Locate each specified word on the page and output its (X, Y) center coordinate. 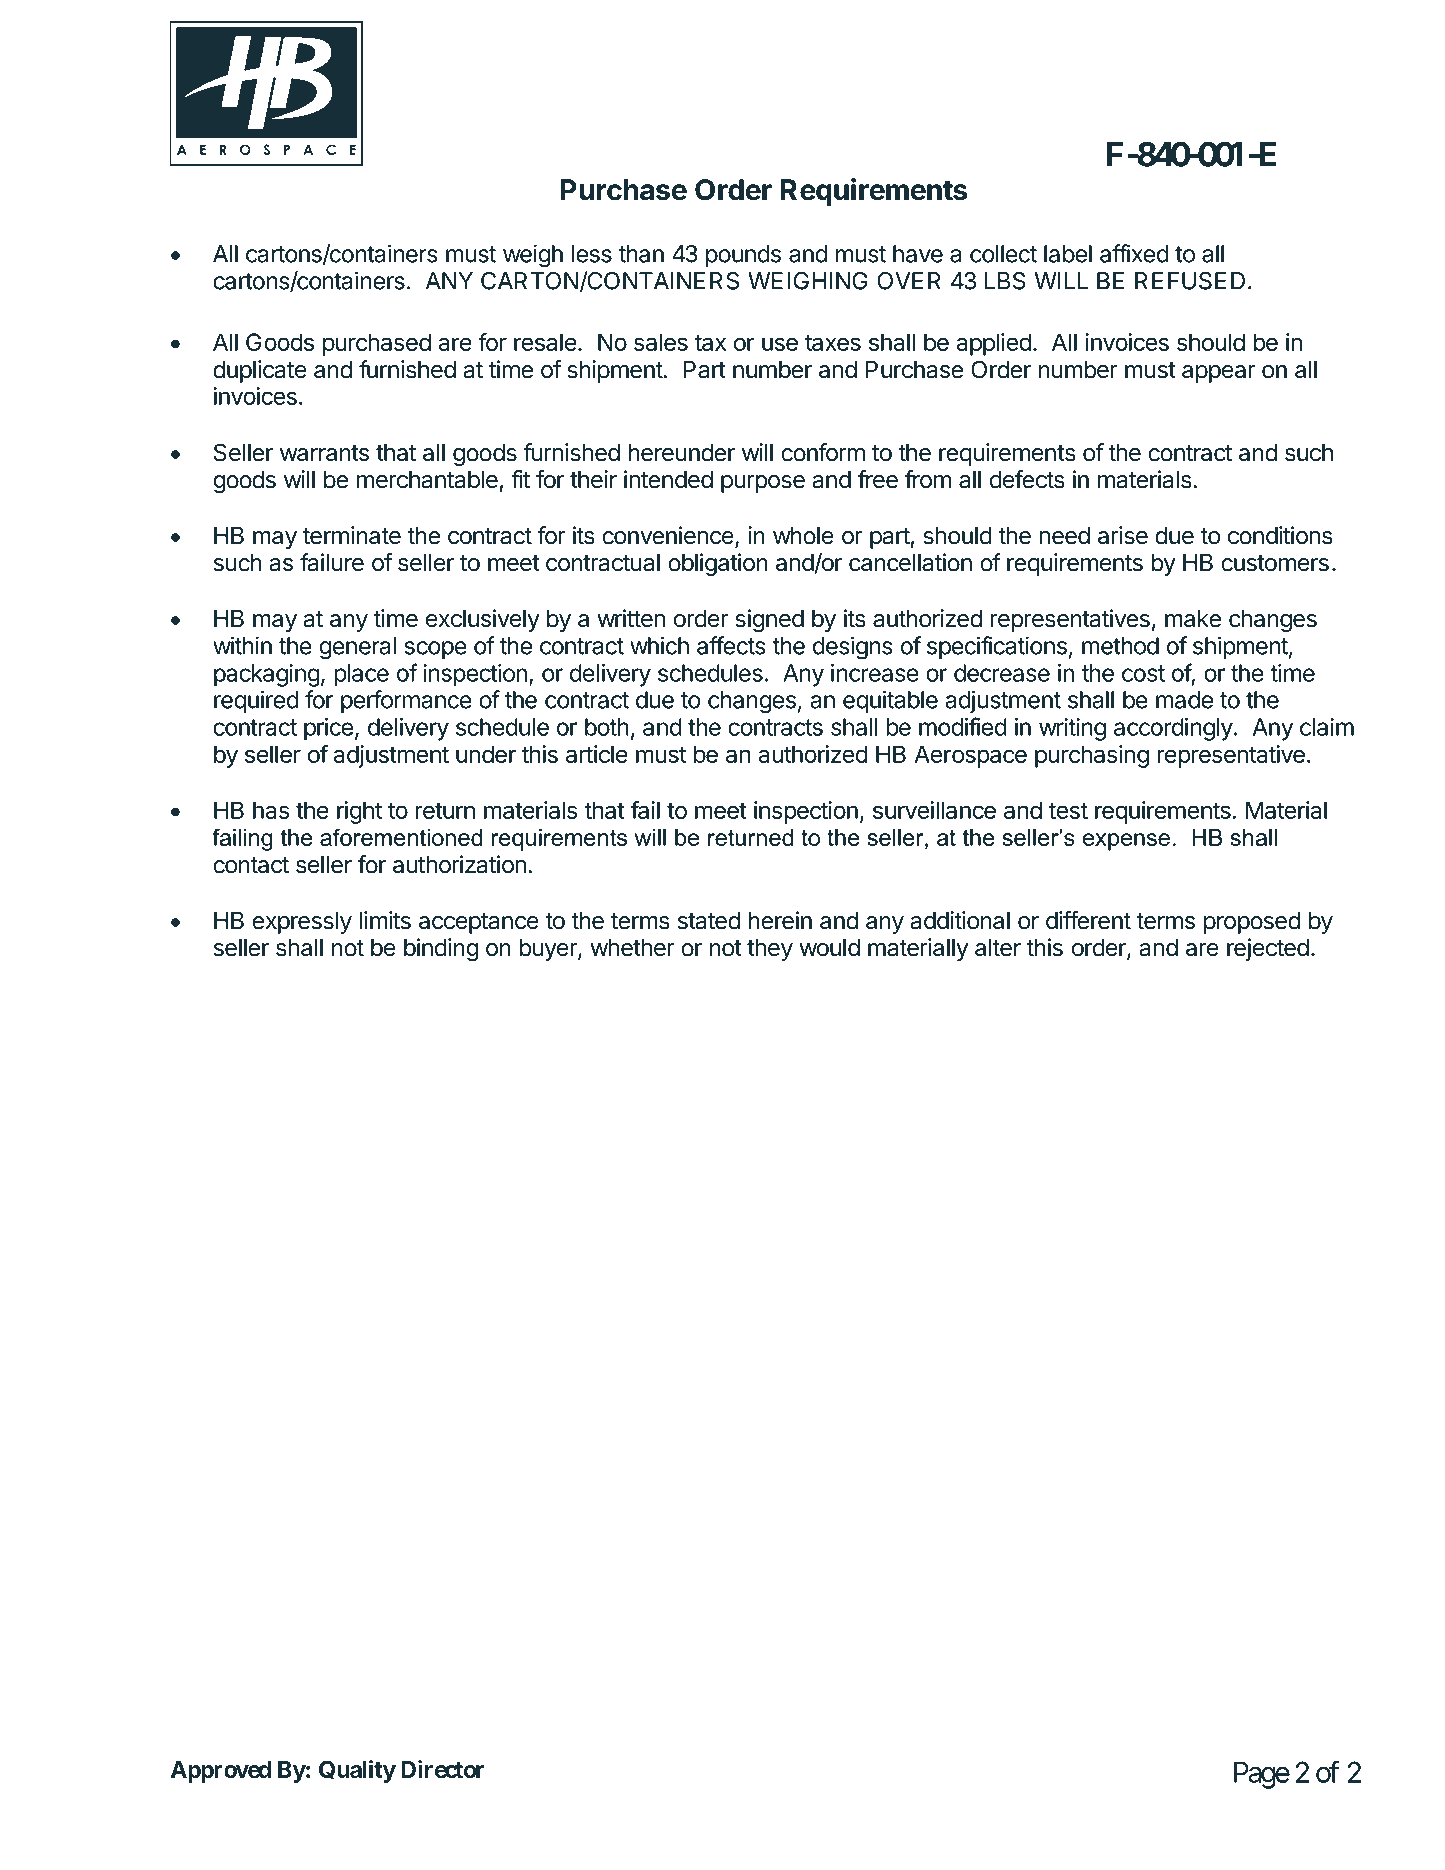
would (829, 948)
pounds (743, 256)
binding (441, 949)
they (770, 950)
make (1193, 619)
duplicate (260, 371)
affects (731, 645)
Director (442, 1769)
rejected (1268, 949)
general (357, 648)
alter (998, 948)
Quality (357, 1771)
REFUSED (1190, 281)
